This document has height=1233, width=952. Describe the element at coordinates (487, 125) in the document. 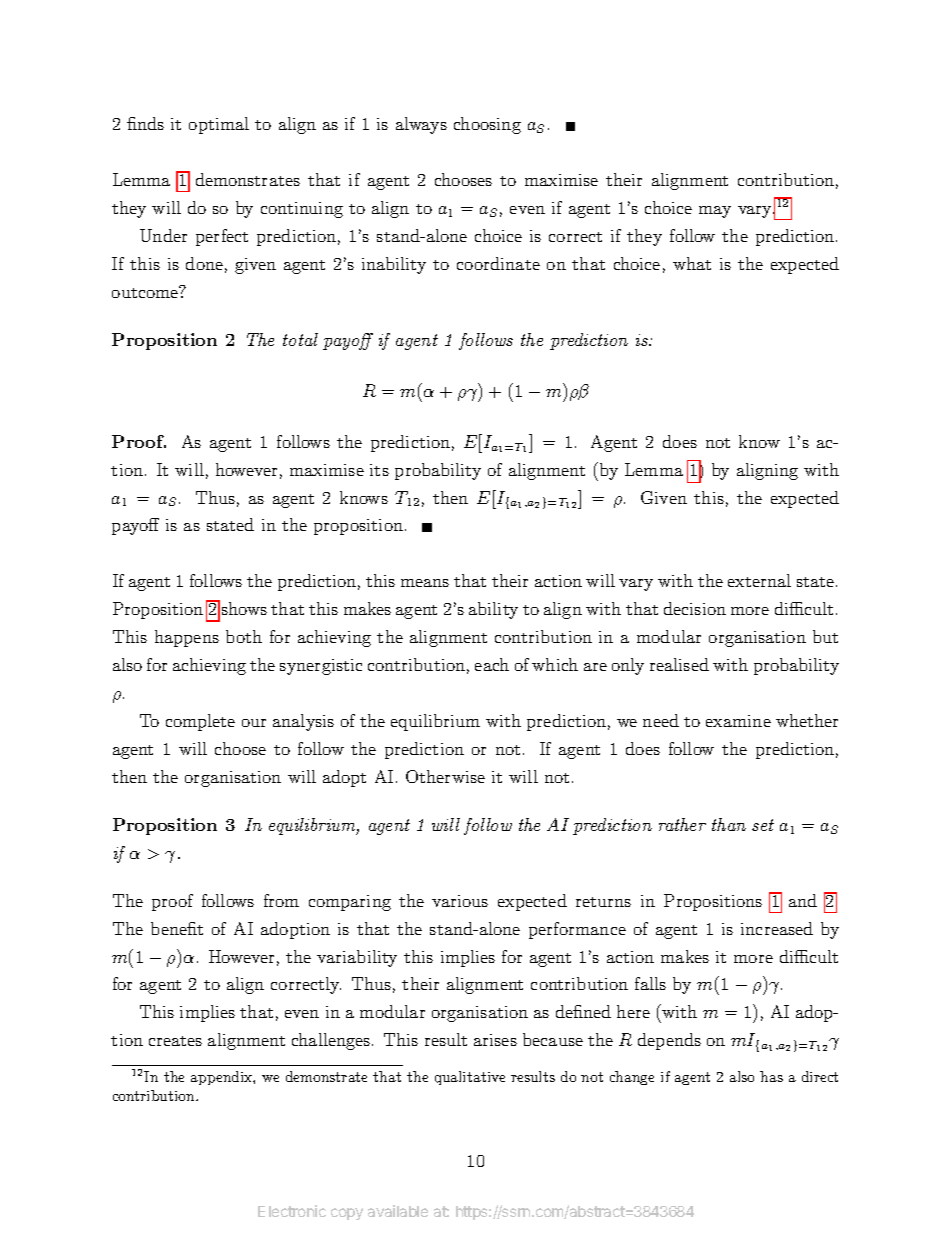

I see `choosing` at that location.
